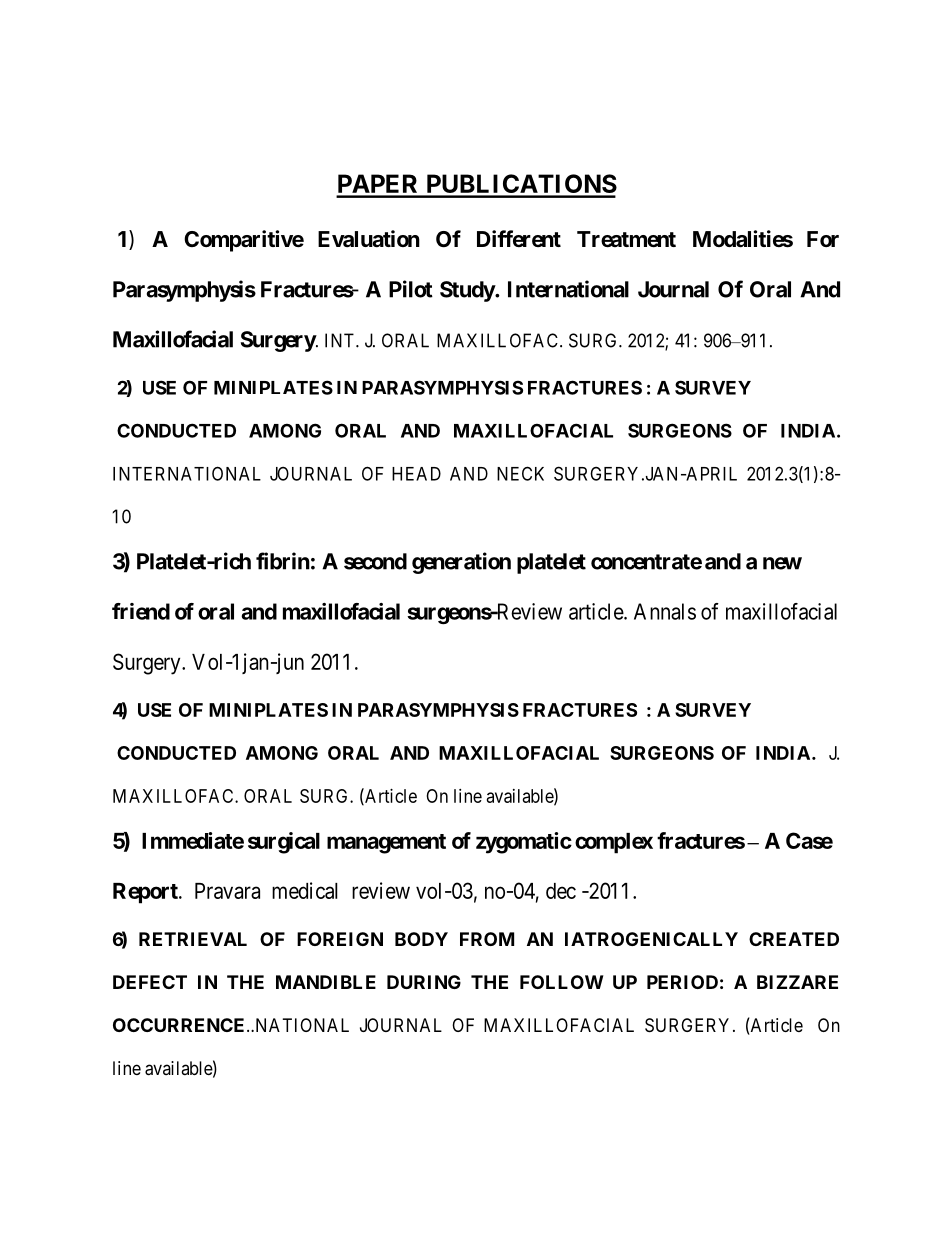 This page has height=1233, width=952. I want to click on dec, so click(561, 891).
